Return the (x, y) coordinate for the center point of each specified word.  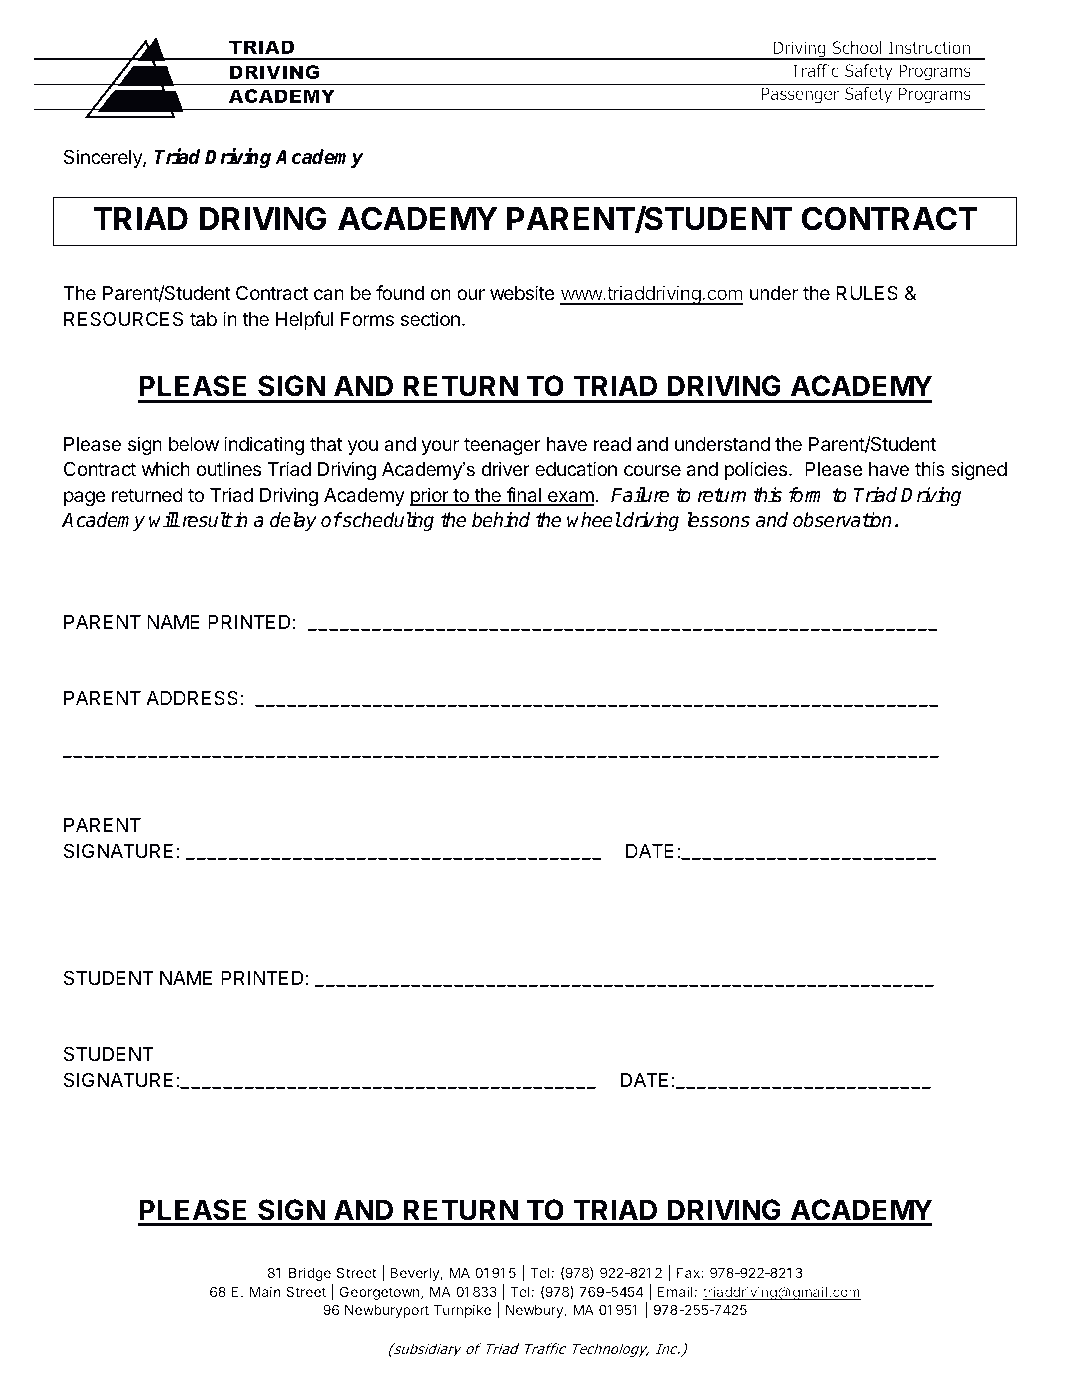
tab (203, 319)
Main (265, 1291)
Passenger (800, 95)
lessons (718, 520)
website (522, 292)
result (207, 520)
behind (501, 520)
